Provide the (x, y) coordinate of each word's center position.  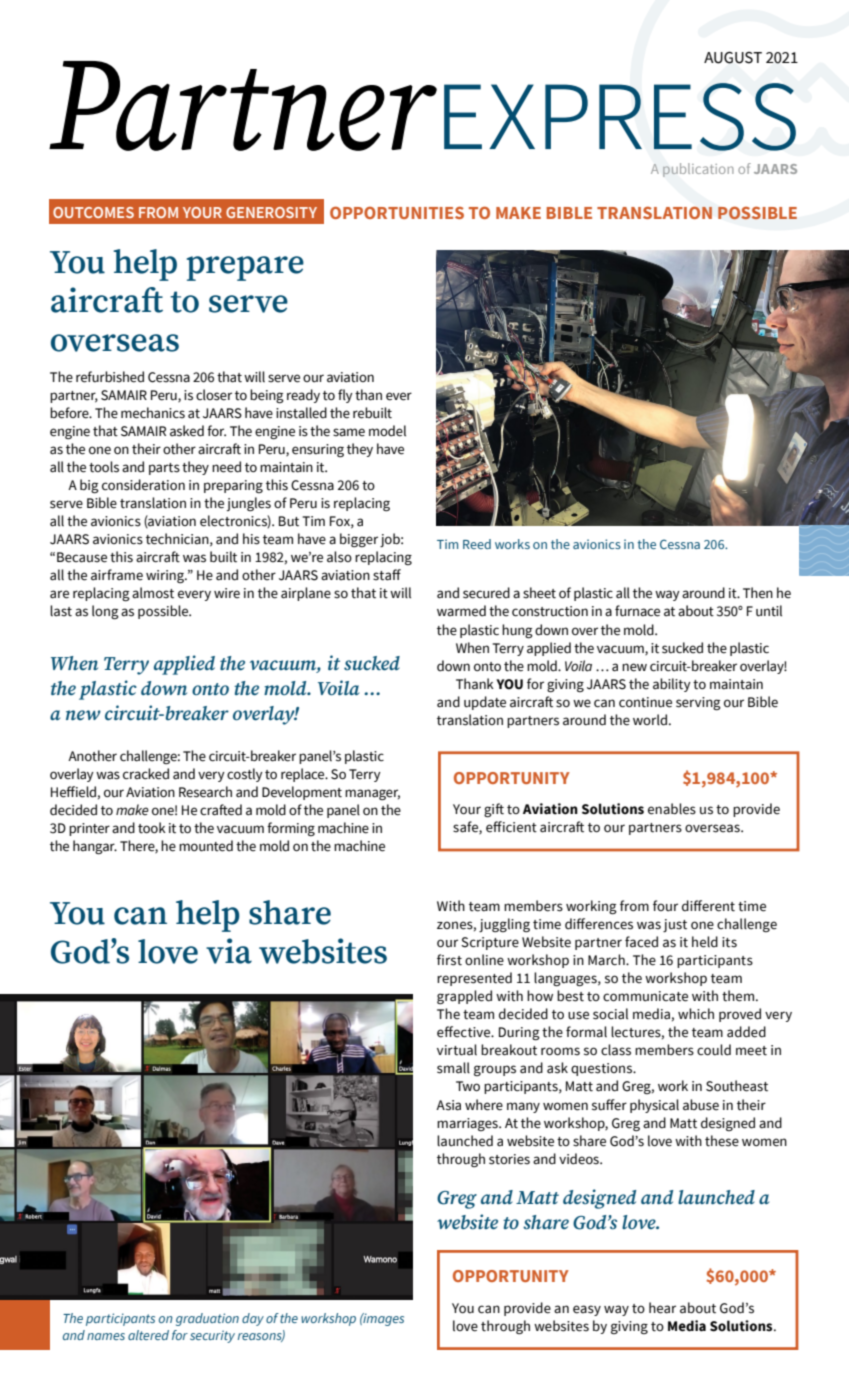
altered (148, 1335)
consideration (143, 485)
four (665, 906)
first (449, 960)
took (152, 828)
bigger (359, 540)
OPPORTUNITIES (397, 212)
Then (758, 593)
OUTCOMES (93, 212)
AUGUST (733, 57)
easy (587, 1310)
